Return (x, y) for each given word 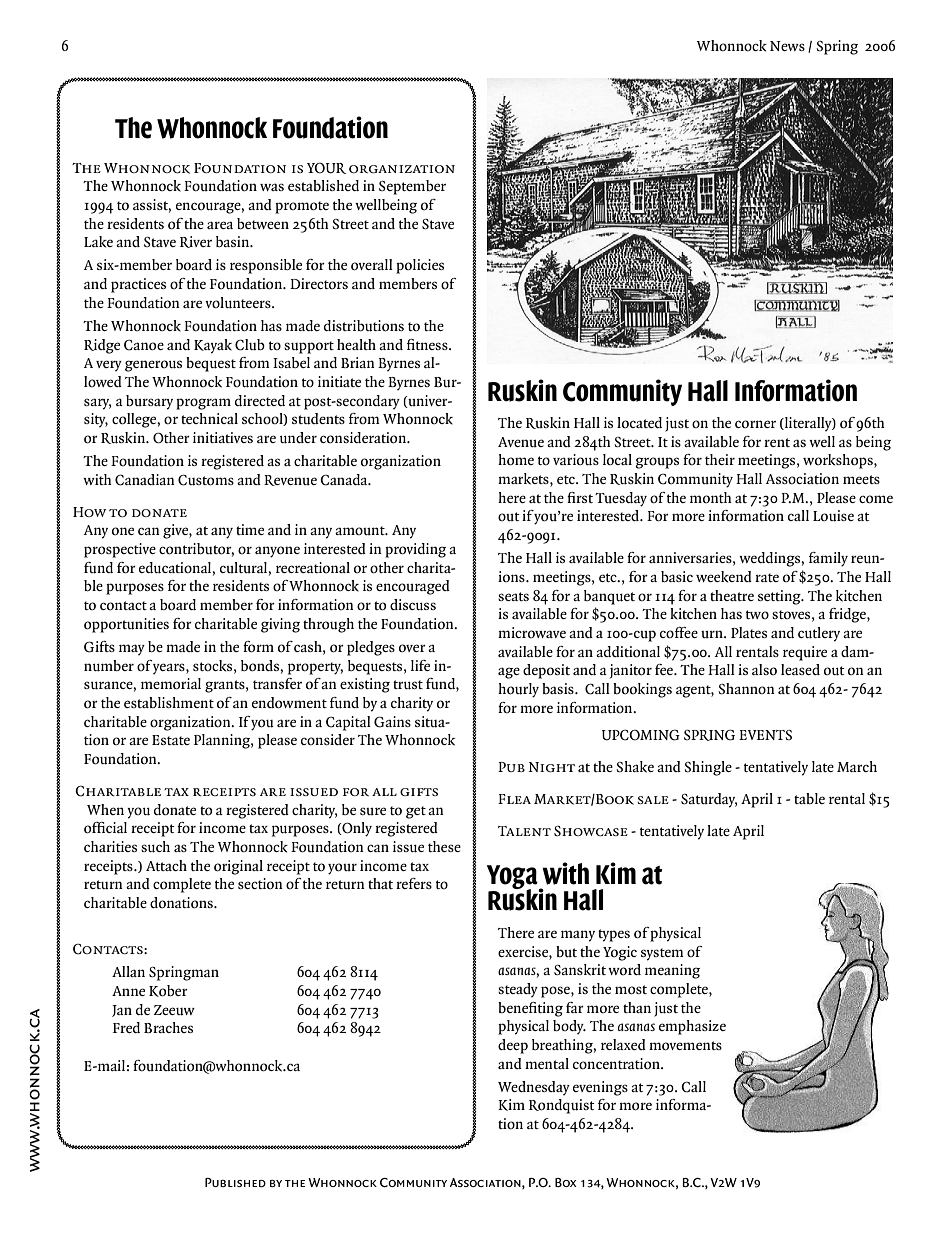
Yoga (513, 878)
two (757, 614)
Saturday (709, 800)
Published (235, 1182)
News (787, 46)
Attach (166, 865)
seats (513, 596)
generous (153, 366)
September (412, 187)
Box (566, 1182)
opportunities (126, 625)
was (272, 187)
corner (755, 424)
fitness (428, 344)
